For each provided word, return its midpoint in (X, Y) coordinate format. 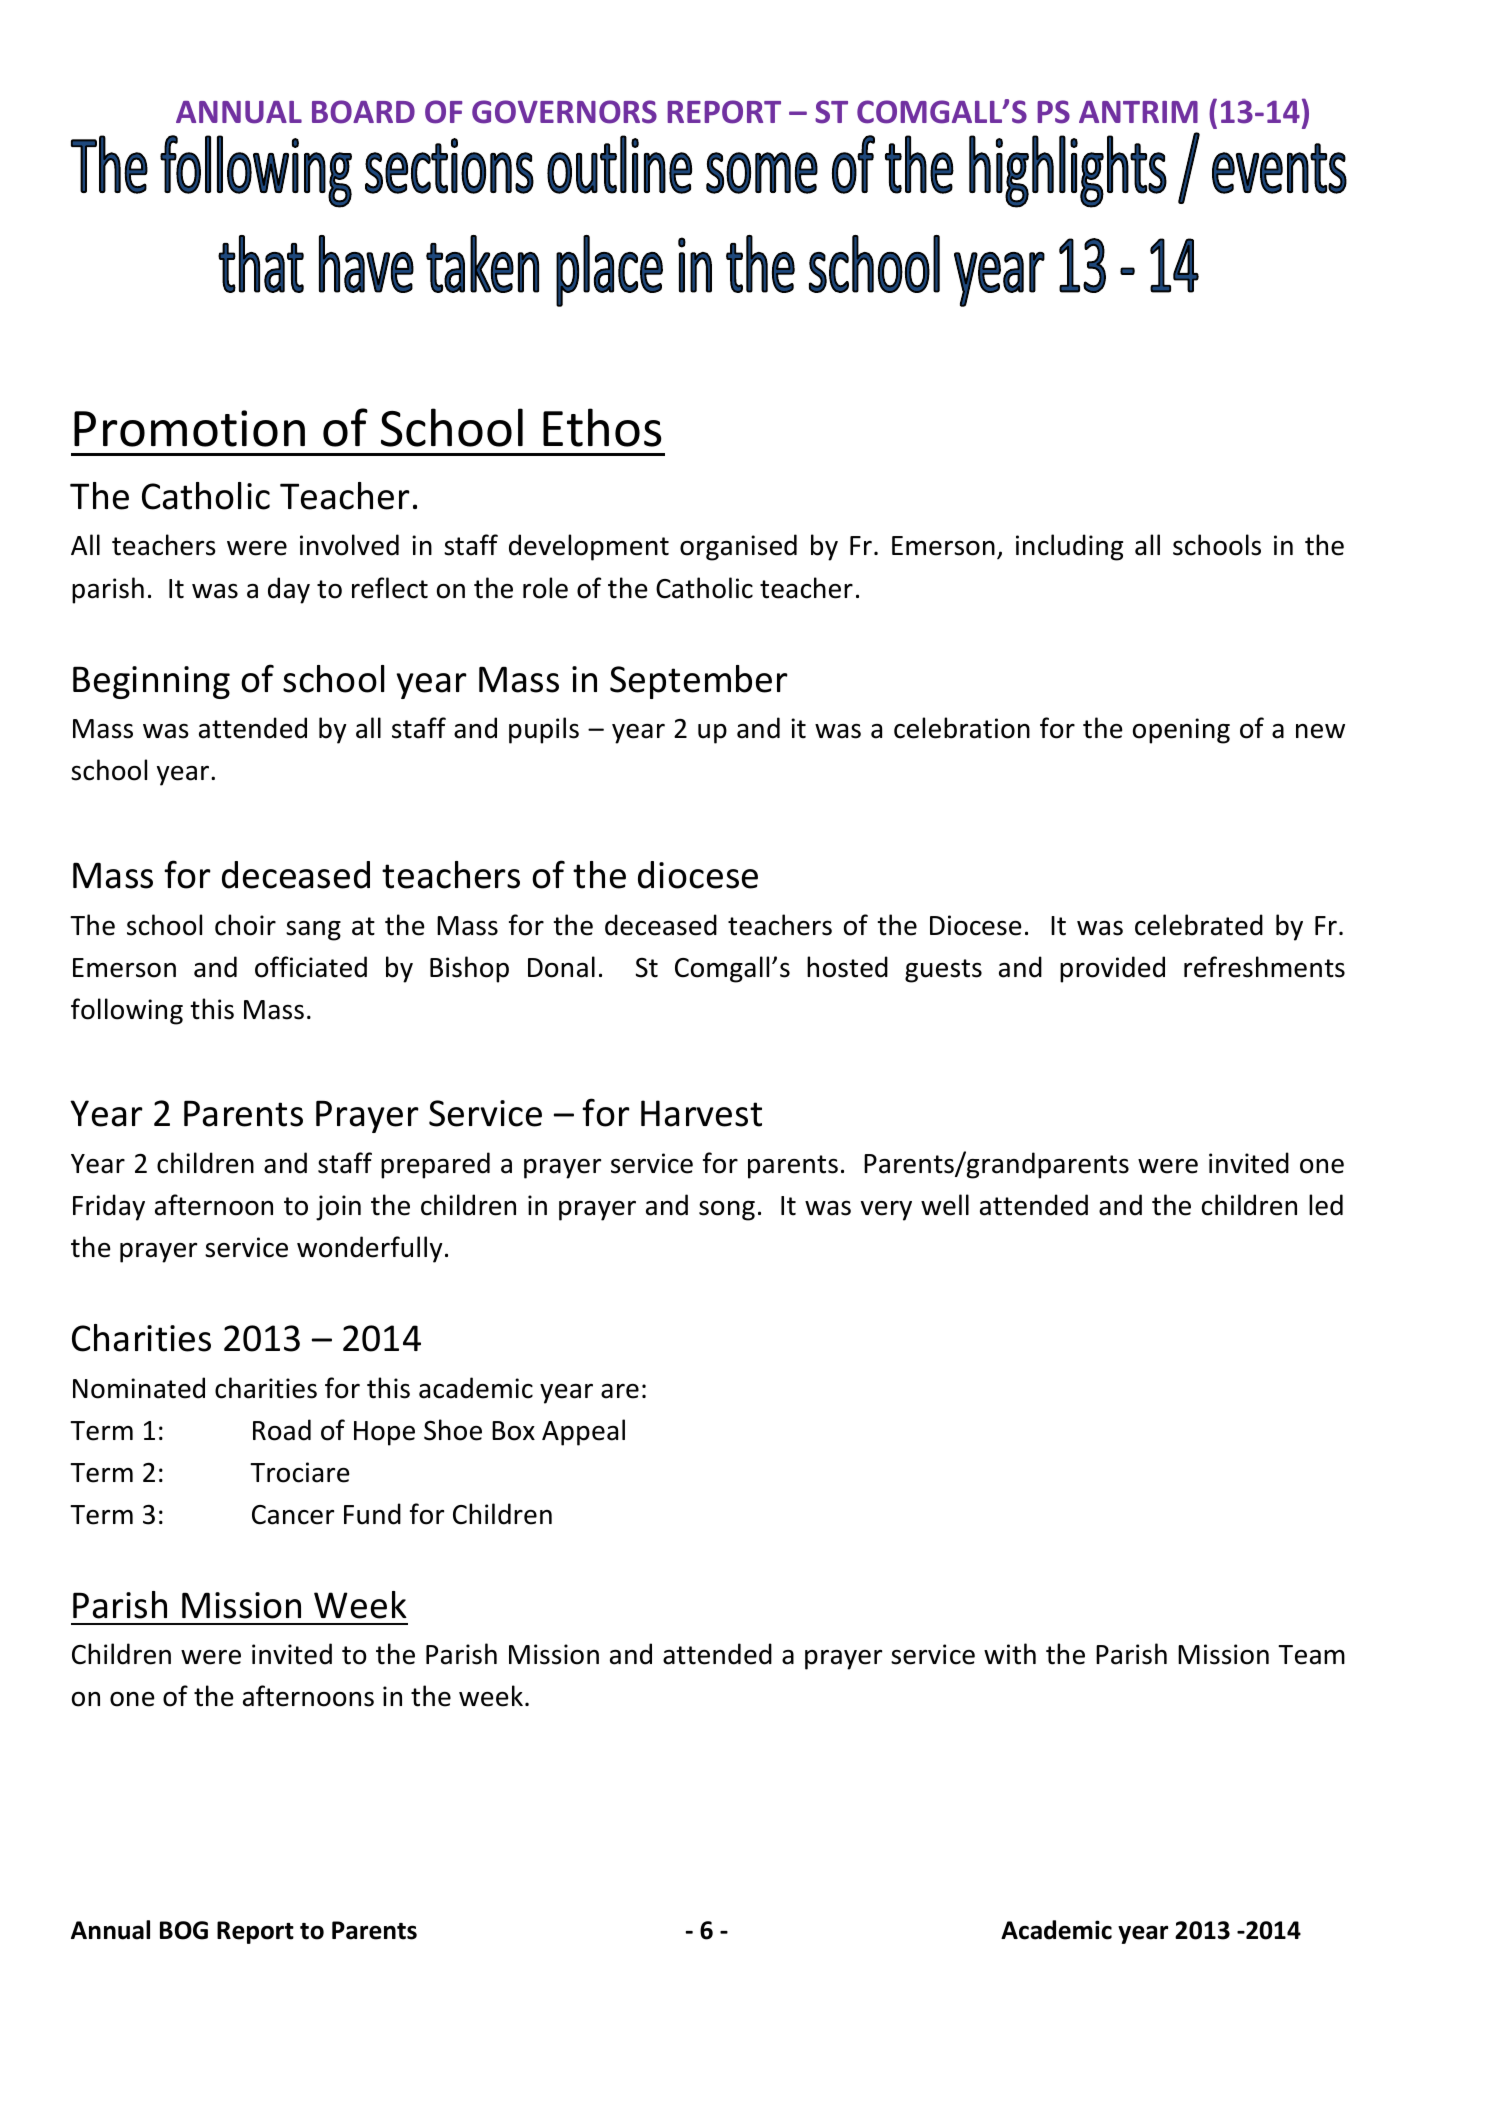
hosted (847, 967)
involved (349, 545)
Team (1311, 1655)
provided (1112, 969)
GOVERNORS (564, 112)
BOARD (363, 112)
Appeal (583, 1432)
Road (282, 1430)
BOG (184, 1930)
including (1069, 547)
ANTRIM (1138, 112)
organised (738, 547)
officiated (311, 967)
